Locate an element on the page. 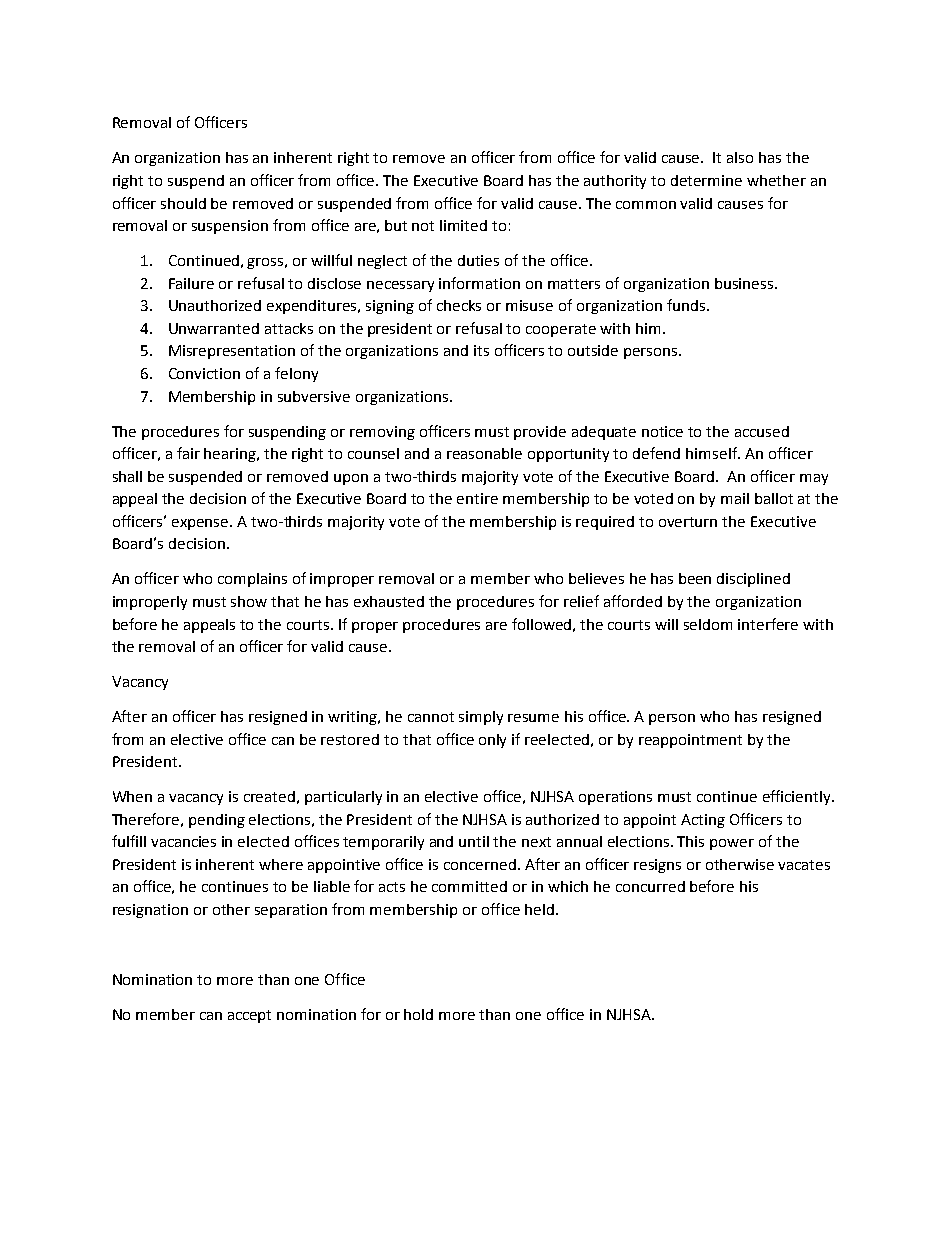 The width and height of the document is (952, 1233). should is located at coordinates (183, 203).
